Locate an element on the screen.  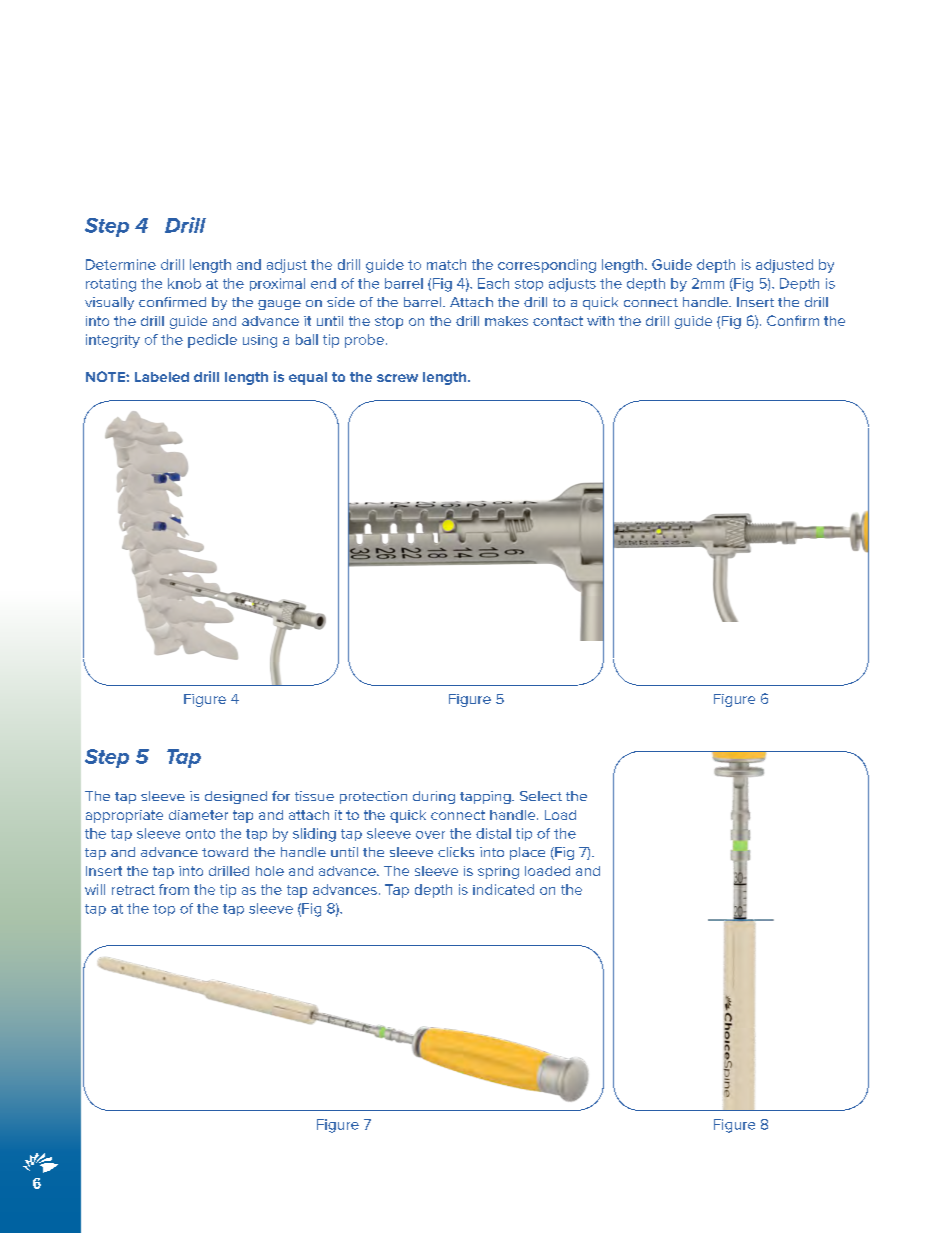
from is located at coordinates (174, 889).
